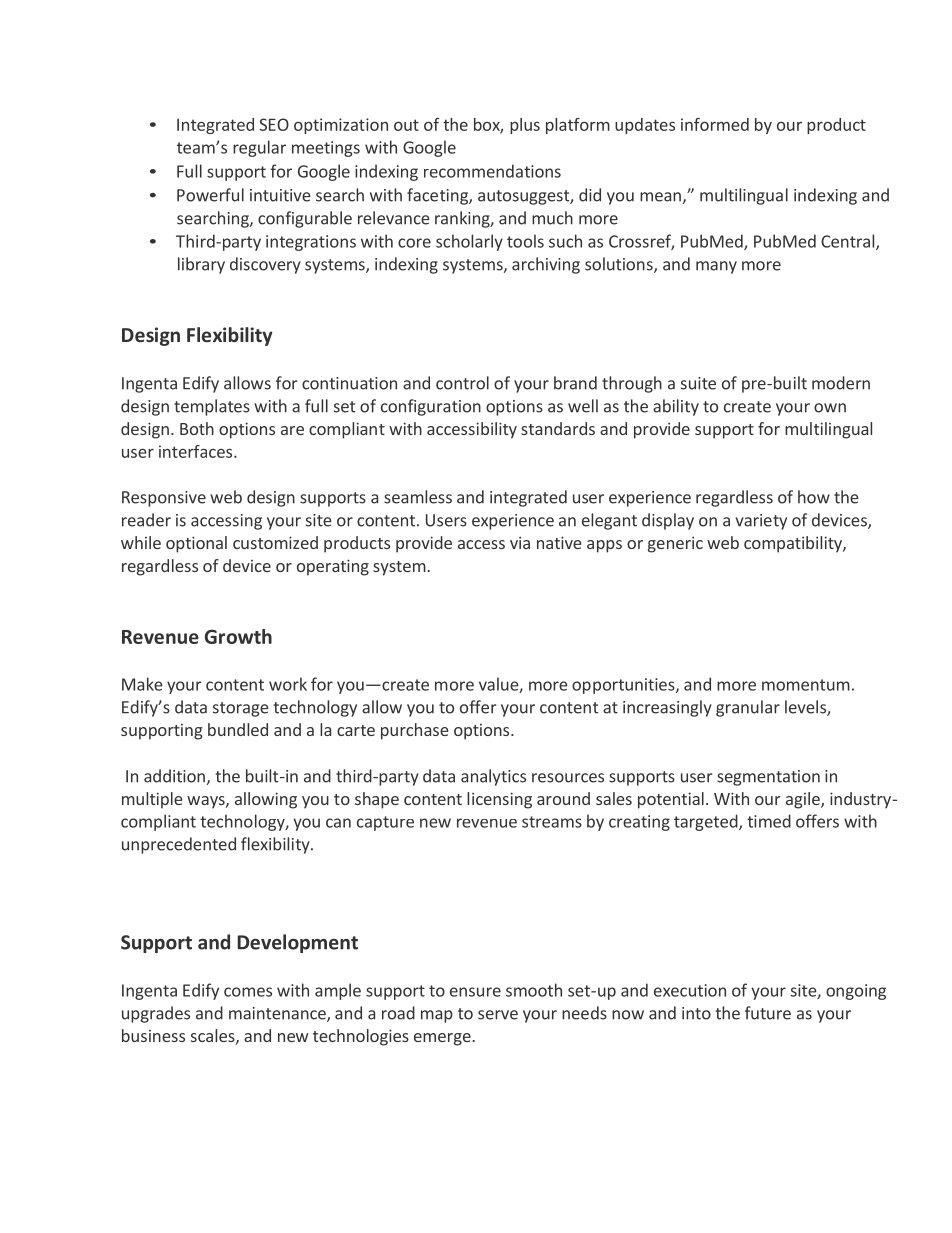 This screenshot has width=952, height=1233. I want to click on comes, so click(248, 992).
